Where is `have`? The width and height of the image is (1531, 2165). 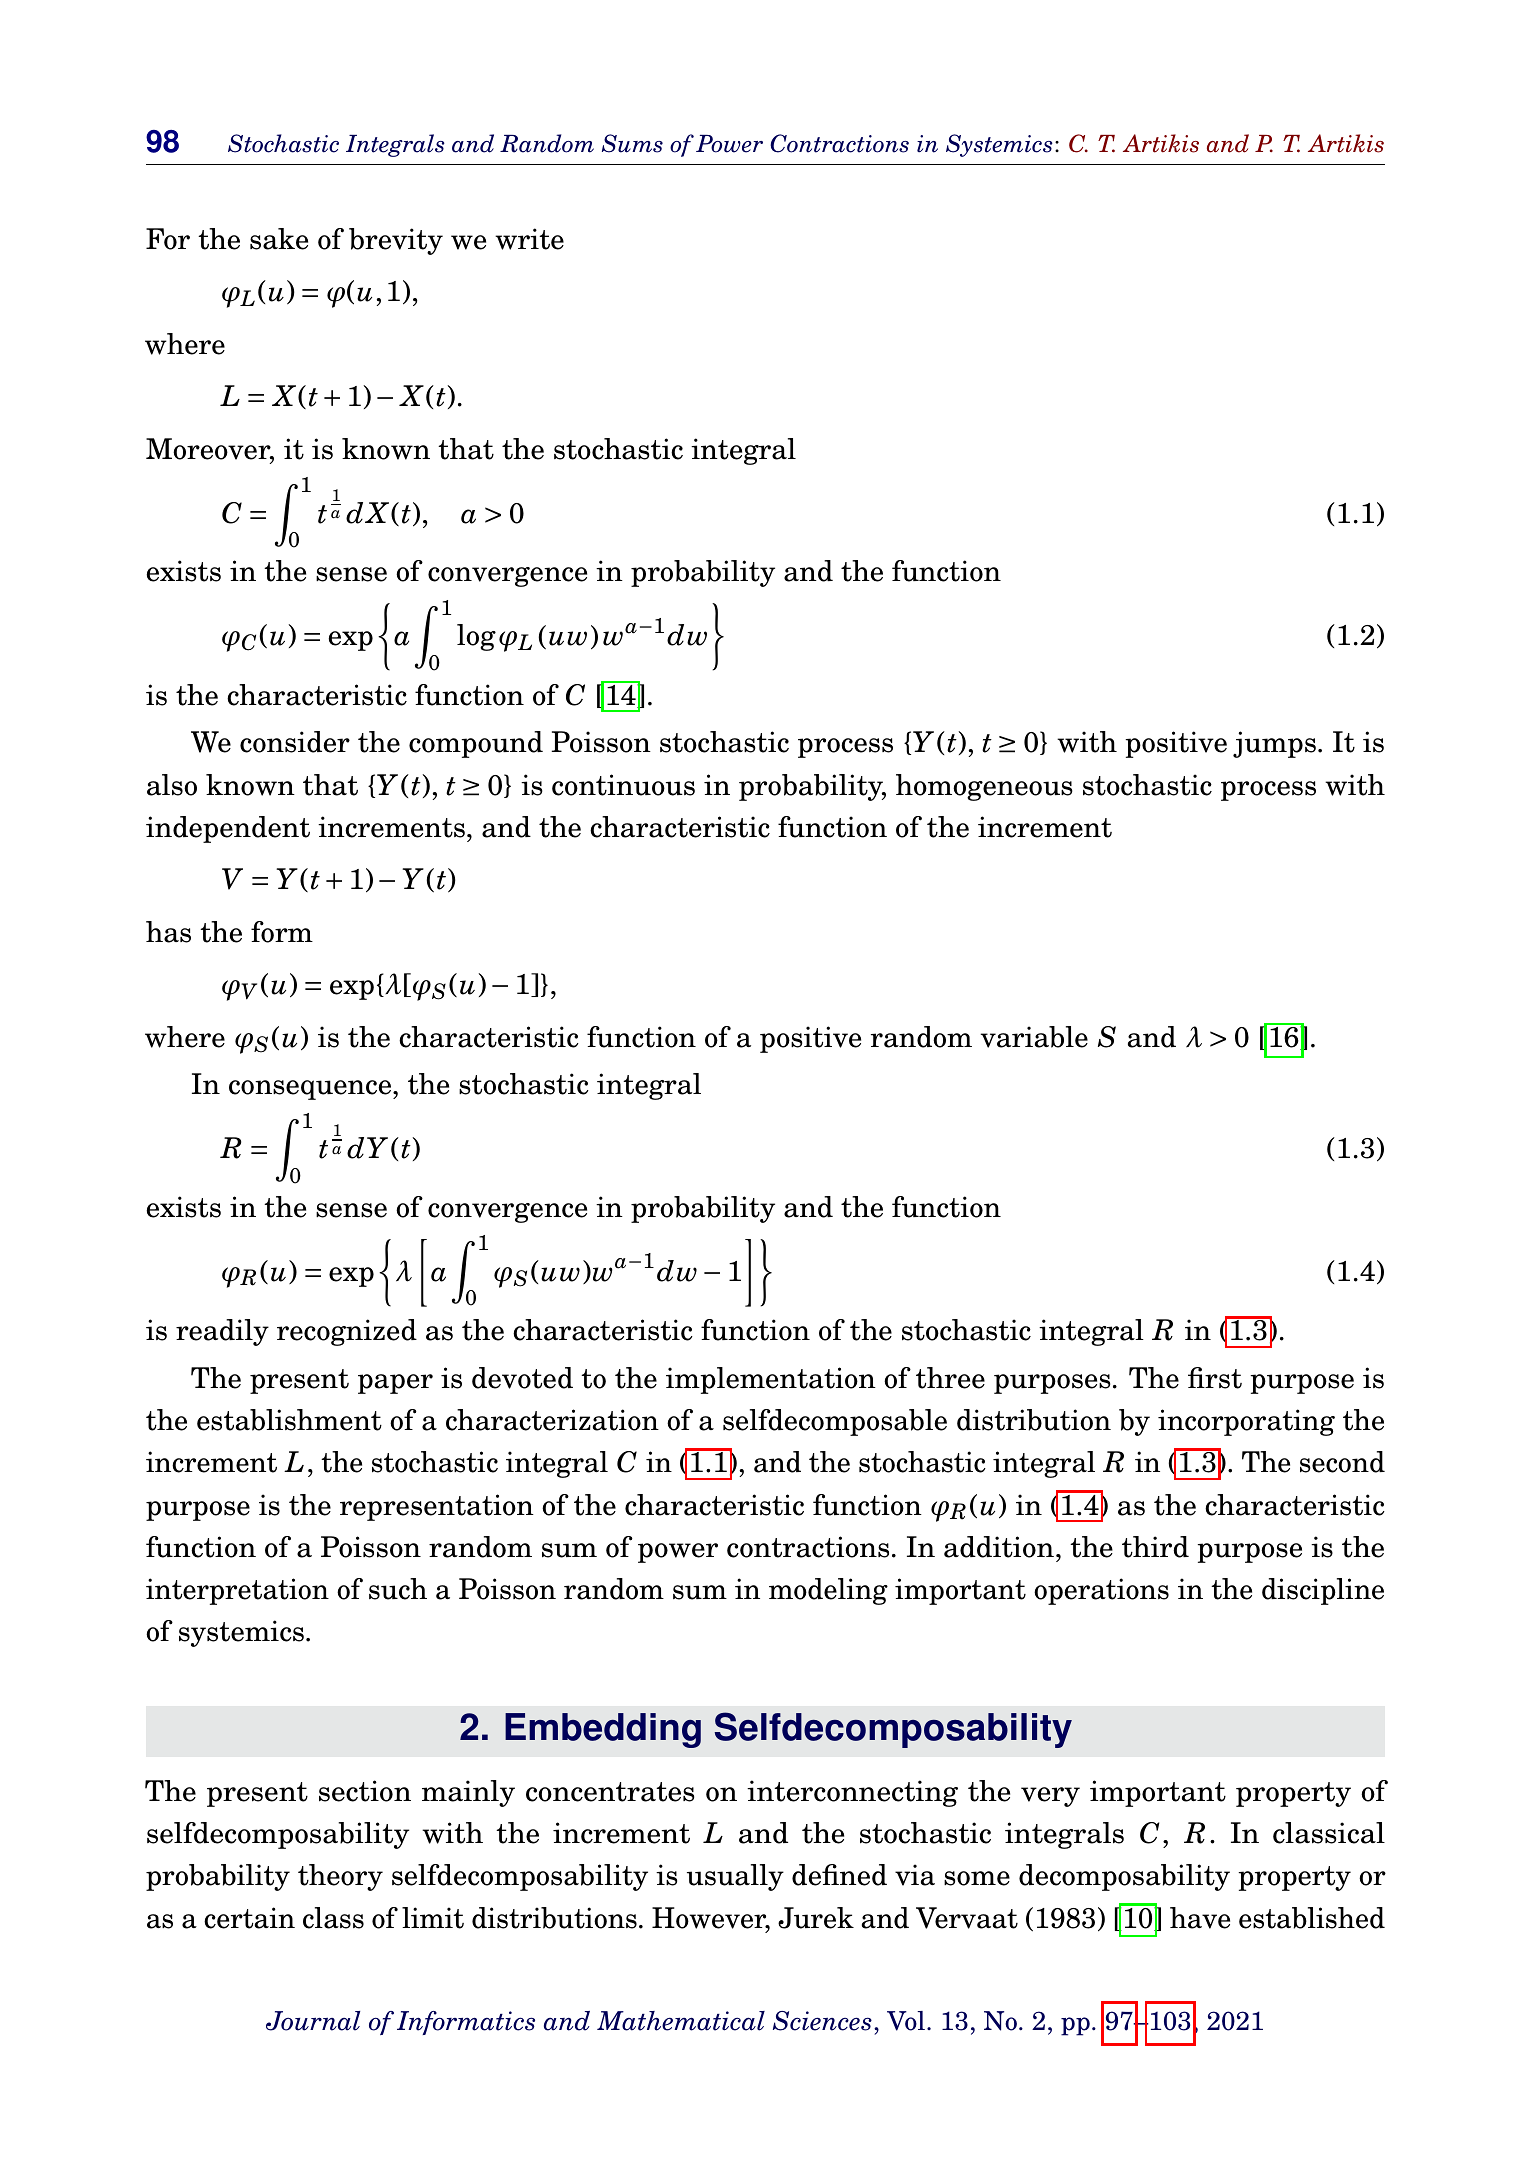 have is located at coordinates (1200, 1918).
